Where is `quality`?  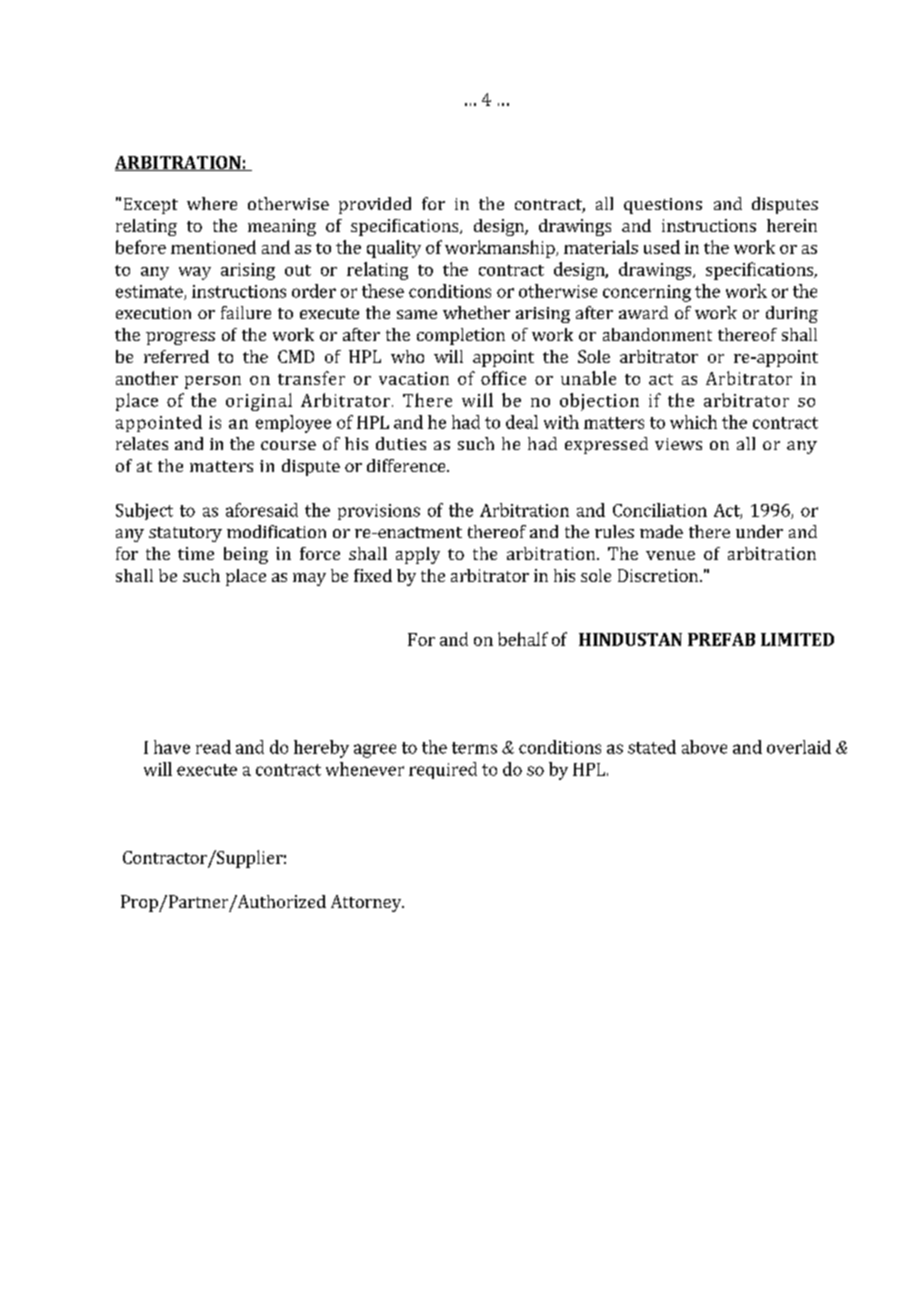
quality is located at coordinates (394, 249).
